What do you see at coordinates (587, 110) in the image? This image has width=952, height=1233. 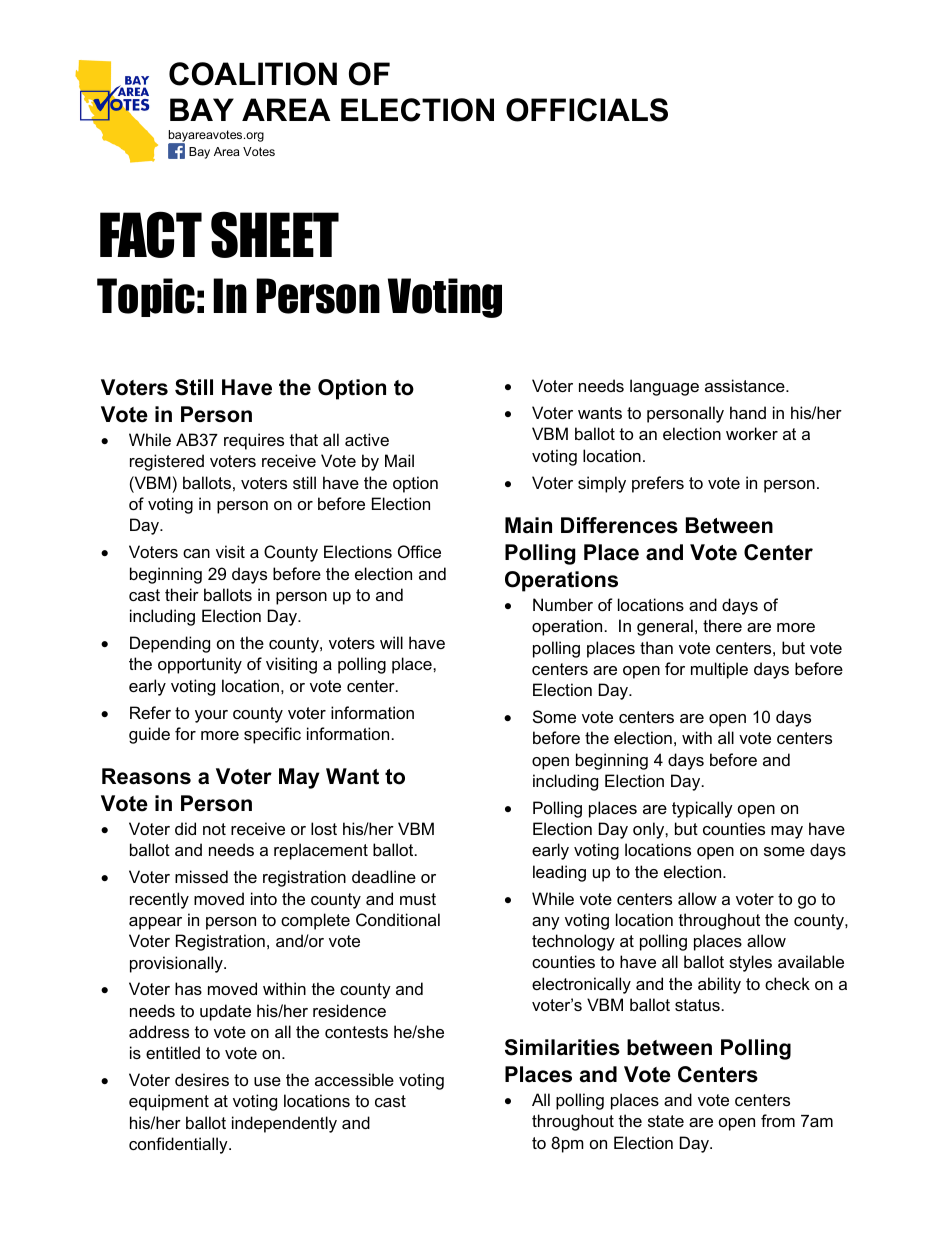 I see `OFFICIALS` at bounding box center [587, 110].
